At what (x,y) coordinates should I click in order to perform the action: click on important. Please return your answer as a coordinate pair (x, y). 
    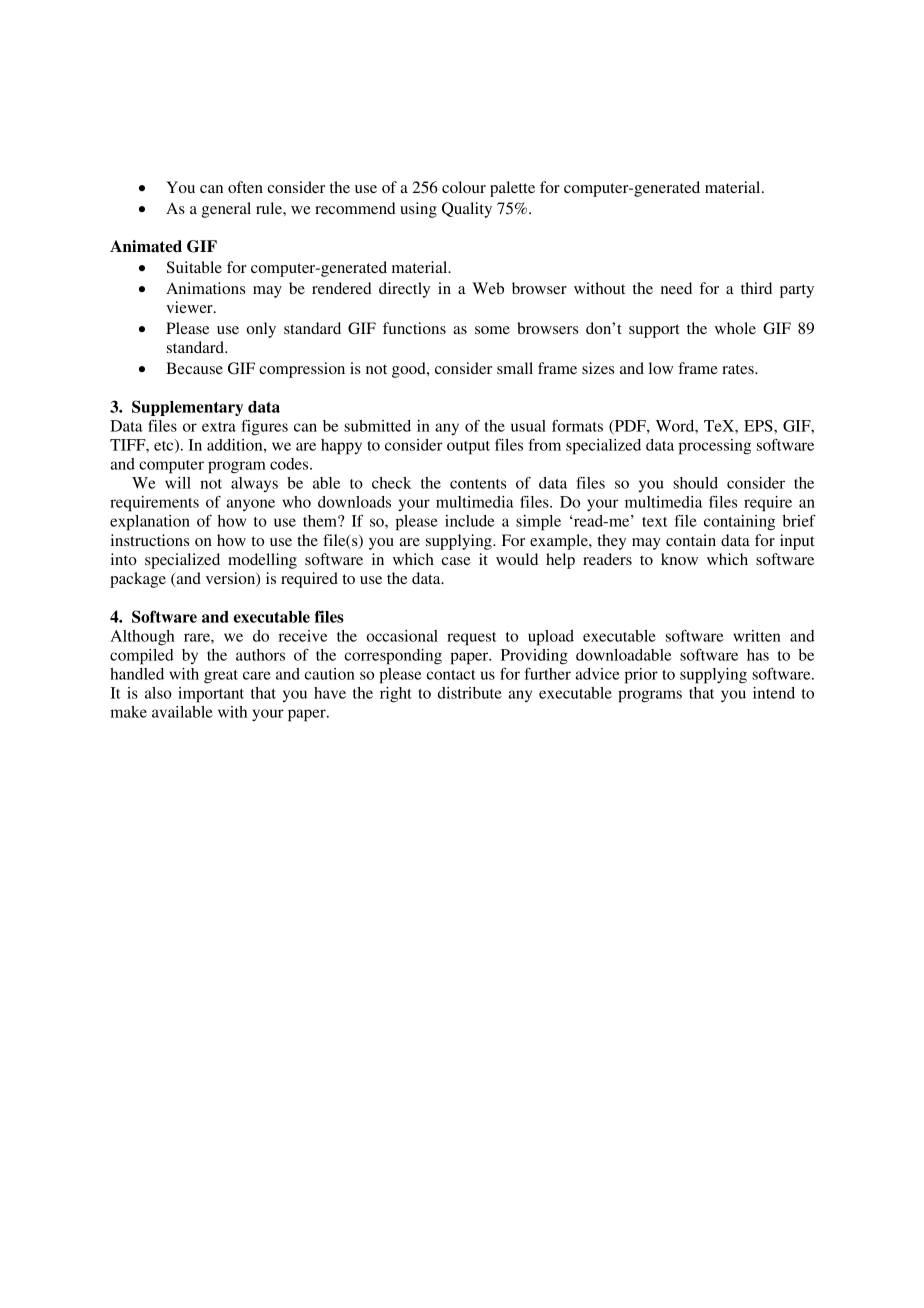
    Looking at the image, I should click on (211, 695).
